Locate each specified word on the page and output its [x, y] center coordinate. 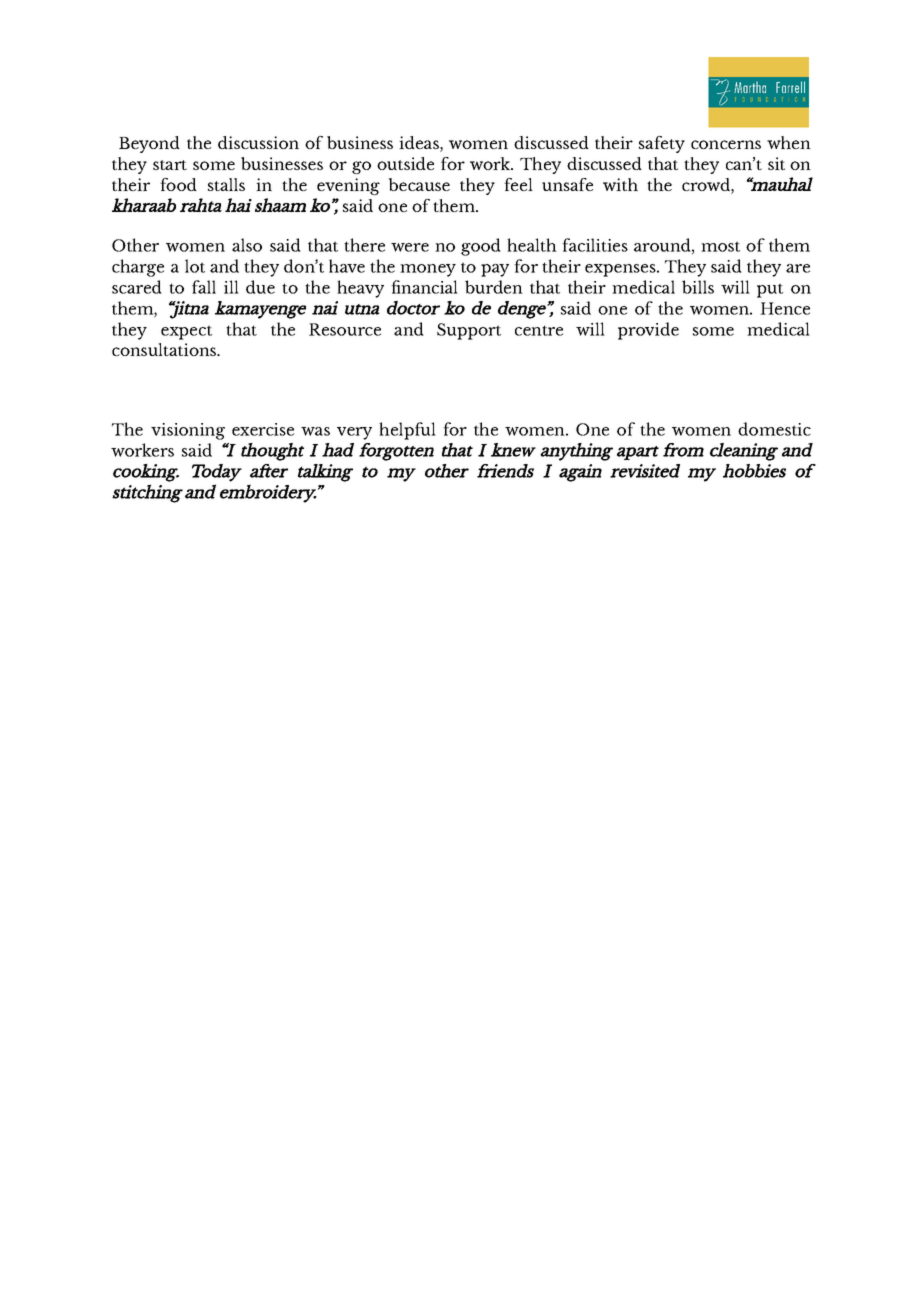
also [247, 245]
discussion [258, 142]
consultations [165, 349]
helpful [407, 431]
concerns [726, 144]
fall [204, 287]
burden [494, 287]
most [720, 246]
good [481, 247]
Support [469, 331]
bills [698, 287]
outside [405, 163]
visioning [188, 431]
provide [648, 331]
